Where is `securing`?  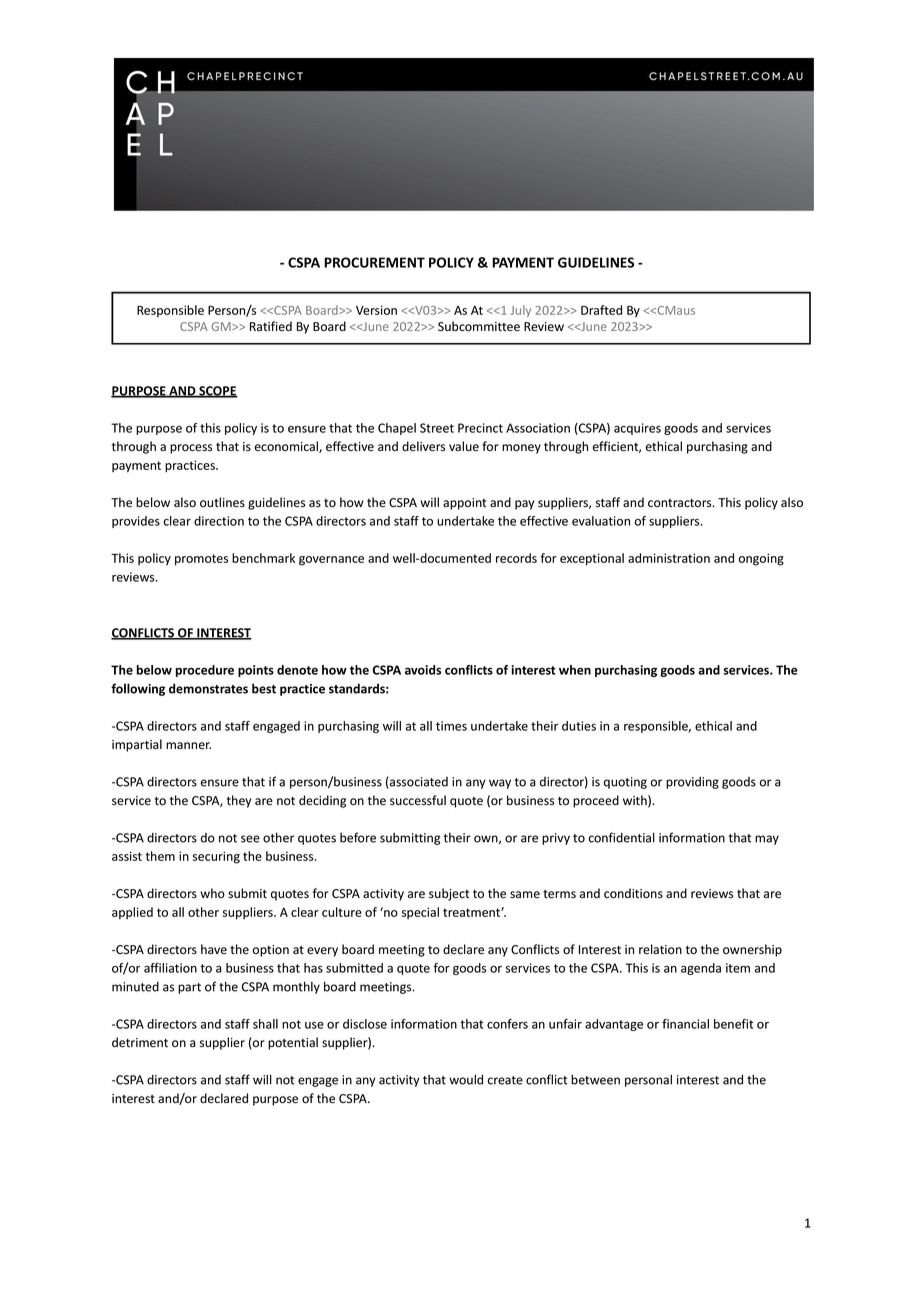 securing is located at coordinates (216, 857).
